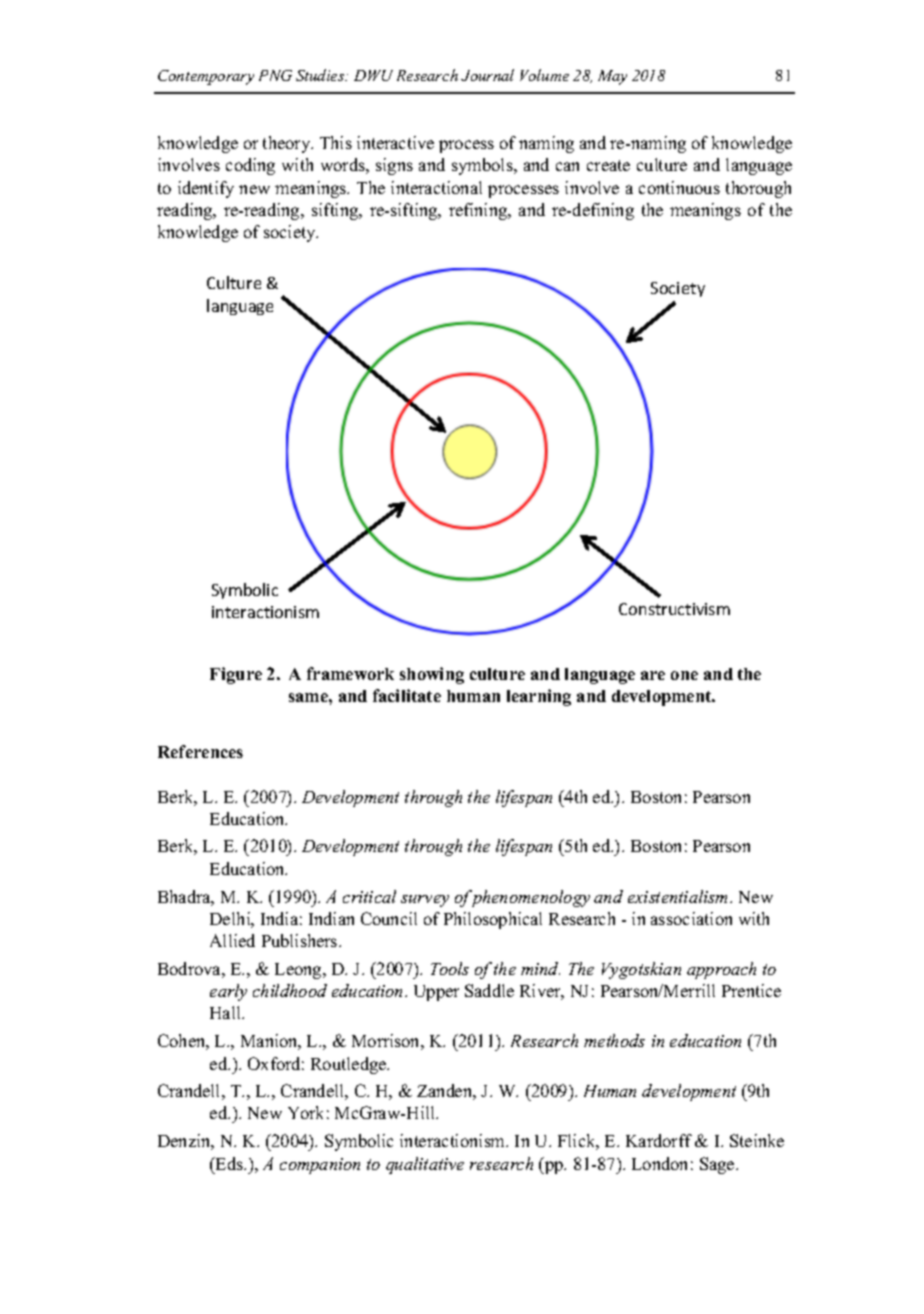  What do you see at coordinates (679, 896) in the screenshot?
I see `existentialism` at bounding box center [679, 896].
